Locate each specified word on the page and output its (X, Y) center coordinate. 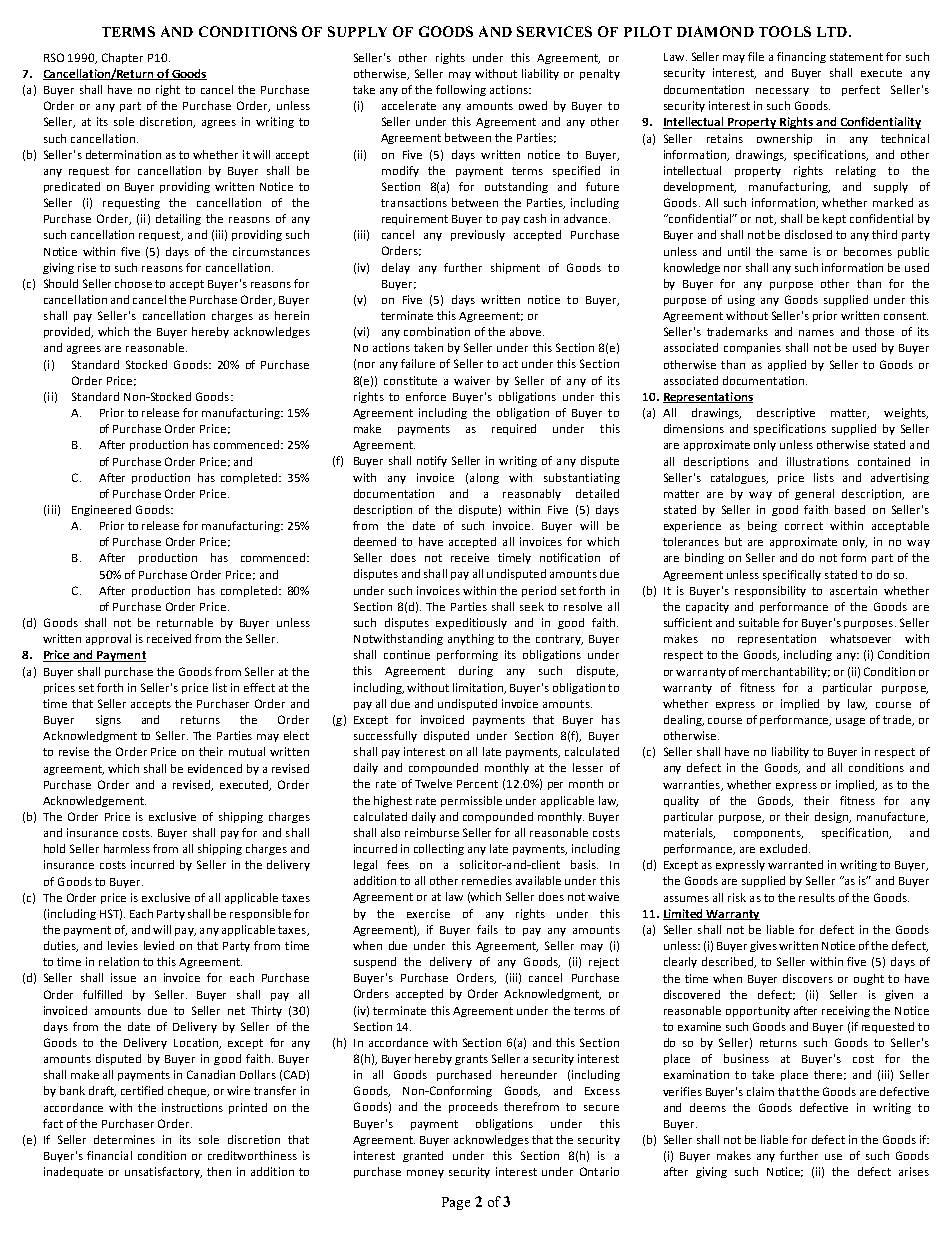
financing (801, 57)
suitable (759, 622)
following (461, 90)
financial (109, 1155)
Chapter (122, 58)
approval (108, 639)
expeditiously (471, 623)
